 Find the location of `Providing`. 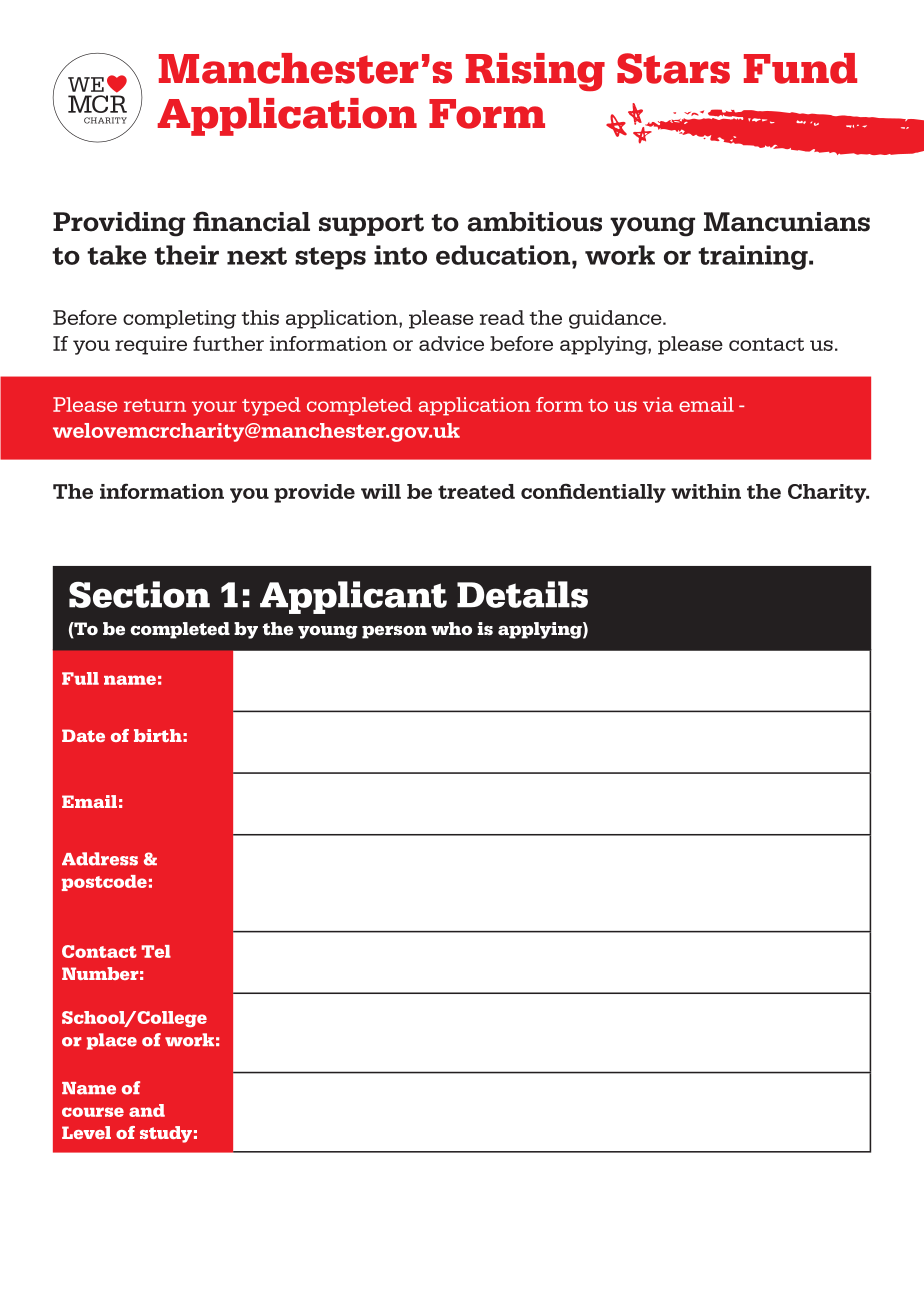

Providing is located at coordinates (119, 224).
